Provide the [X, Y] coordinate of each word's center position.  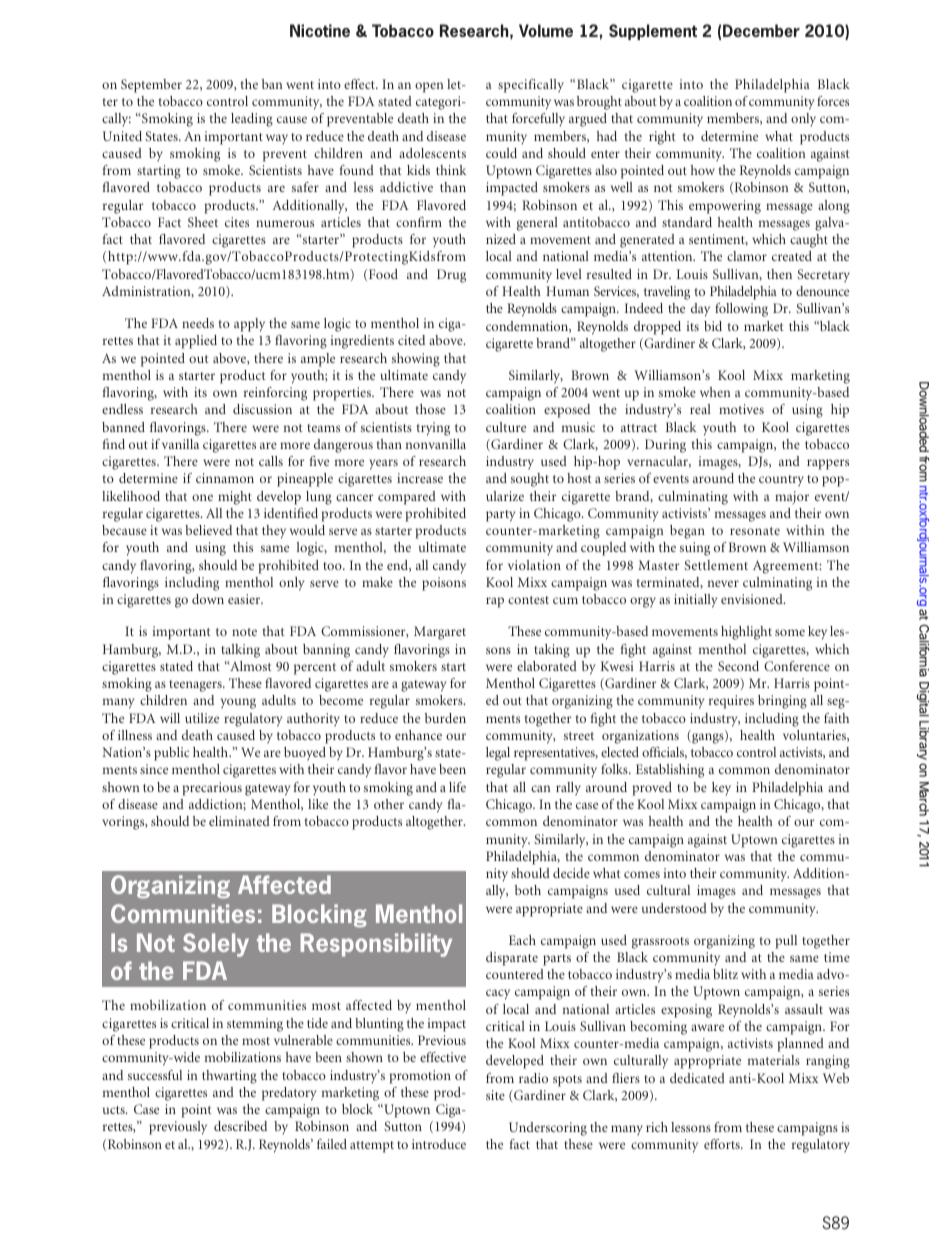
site [495, 1095]
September [151, 86]
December [761, 30]
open [429, 87]
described [240, 1126]
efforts [723, 1144]
